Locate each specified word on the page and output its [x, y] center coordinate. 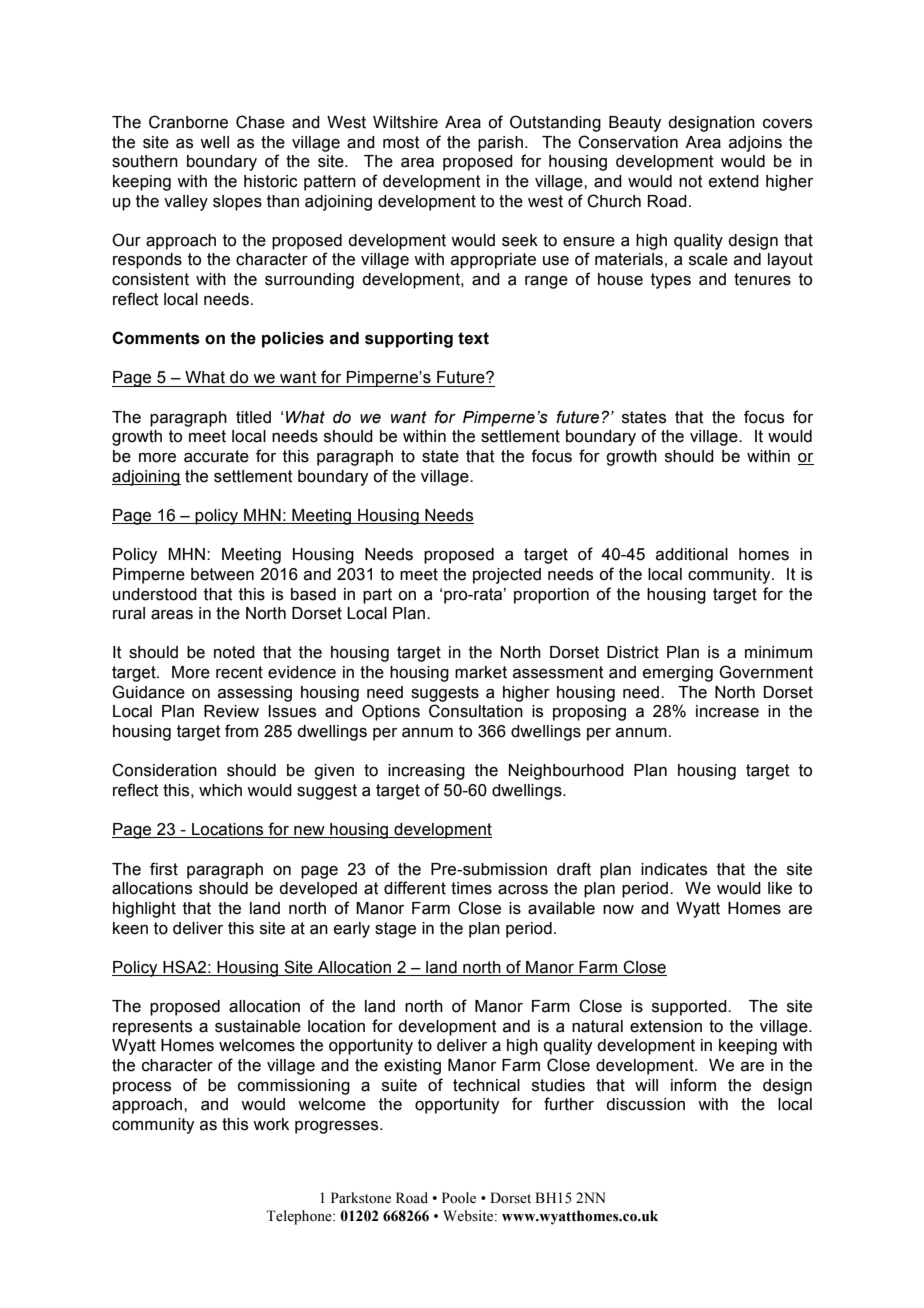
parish [500, 144]
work [271, 1124]
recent [239, 672]
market [481, 672]
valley [186, 203]
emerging [678, 674]
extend [734, 181]
